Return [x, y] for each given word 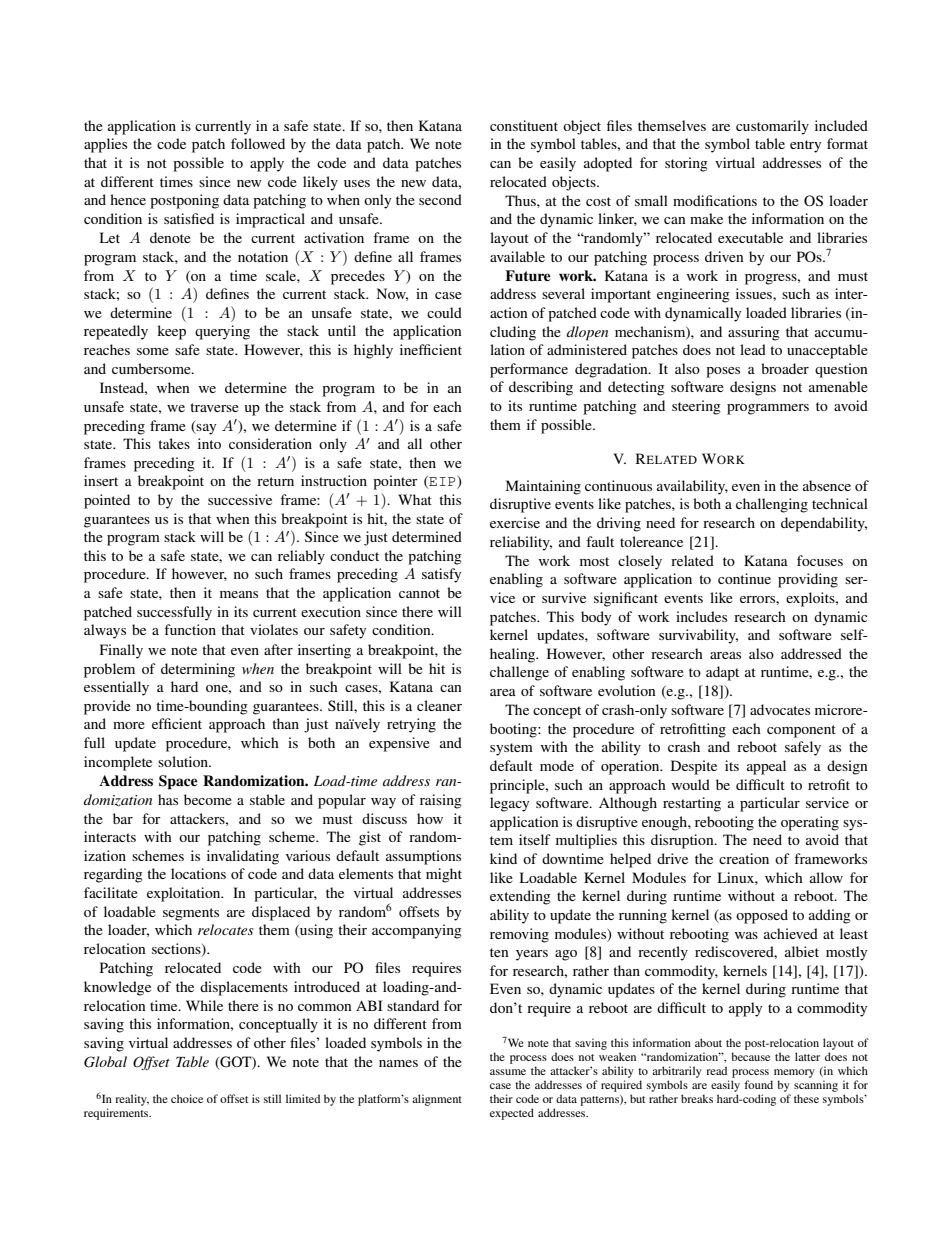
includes [701, 616]
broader [785, 368]
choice [187, 1098]
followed [258, 143]
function [190, 629]
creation [744, 858]
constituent [524, 125]
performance [529, 370]
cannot [419, 593]
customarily [772, 127]
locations [198, 873]
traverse [214, 407]
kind [503, 858]
